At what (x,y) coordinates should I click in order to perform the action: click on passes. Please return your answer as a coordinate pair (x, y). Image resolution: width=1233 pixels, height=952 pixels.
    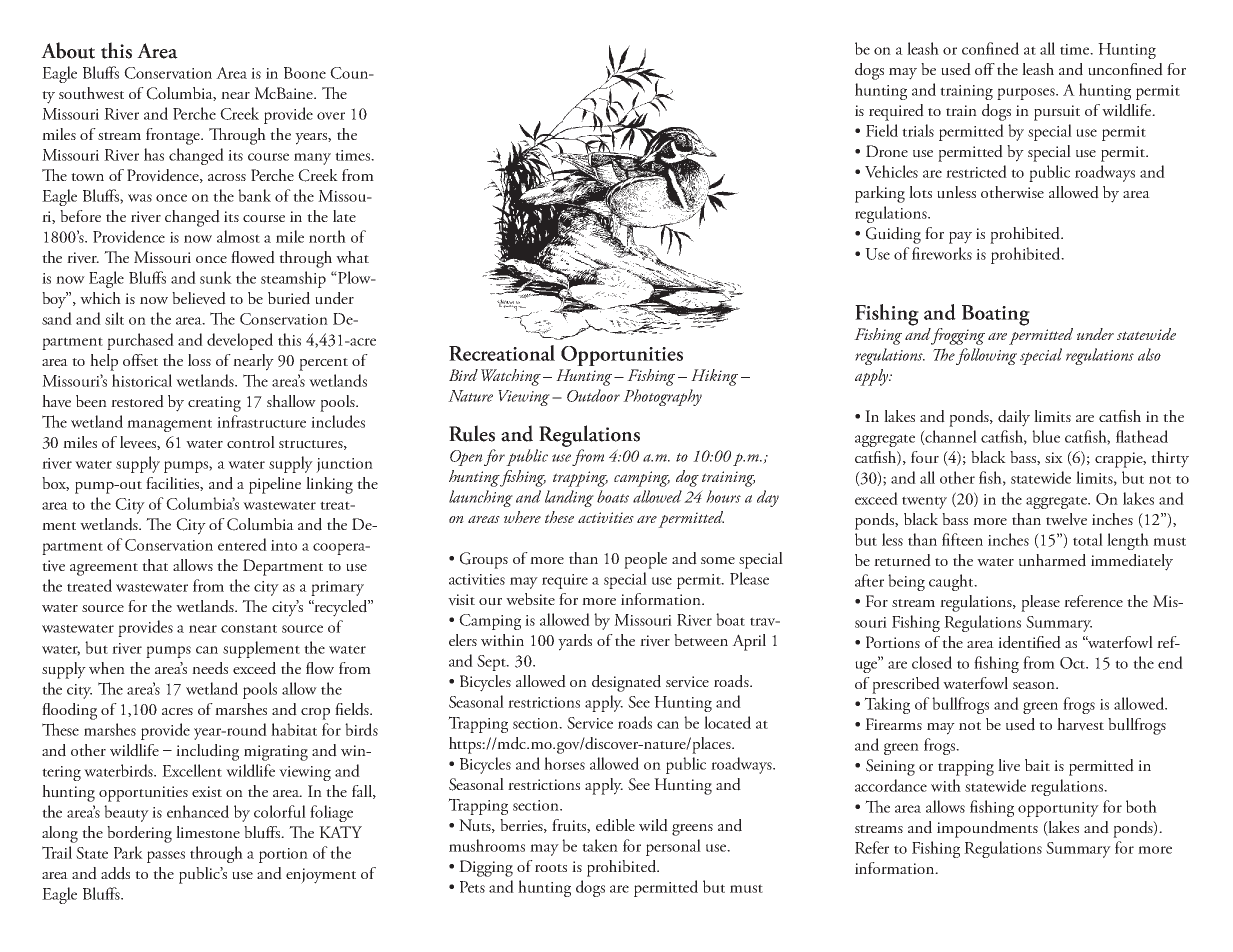
    Looking at the image, I should click on (166, 857).
